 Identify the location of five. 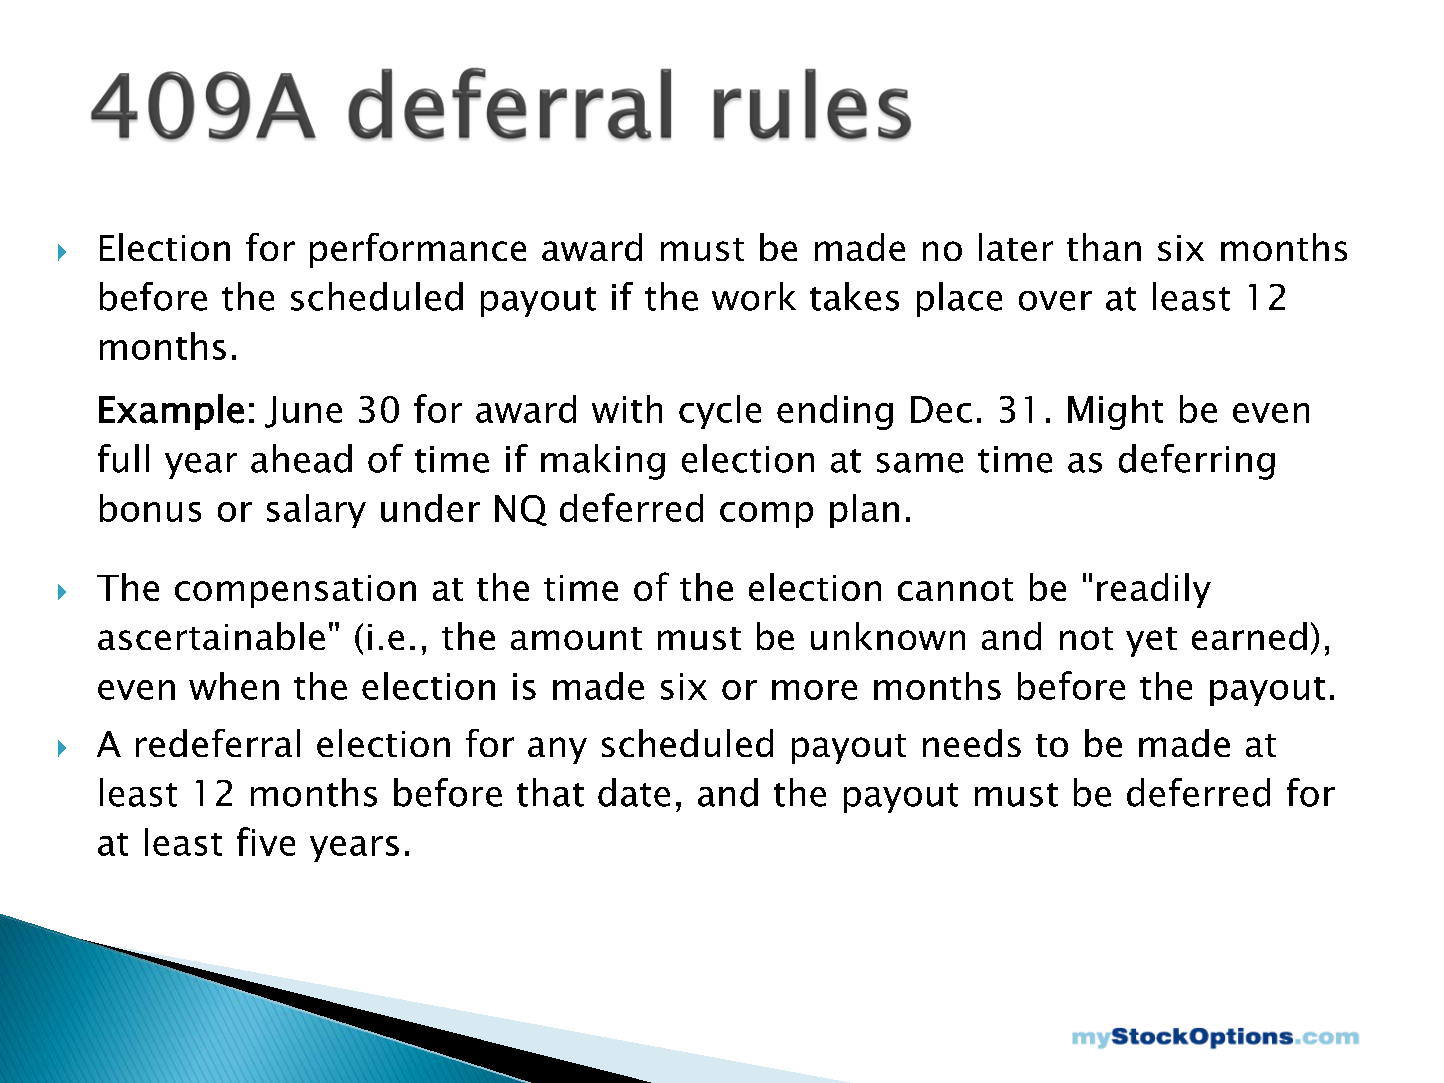
(266, 841).
